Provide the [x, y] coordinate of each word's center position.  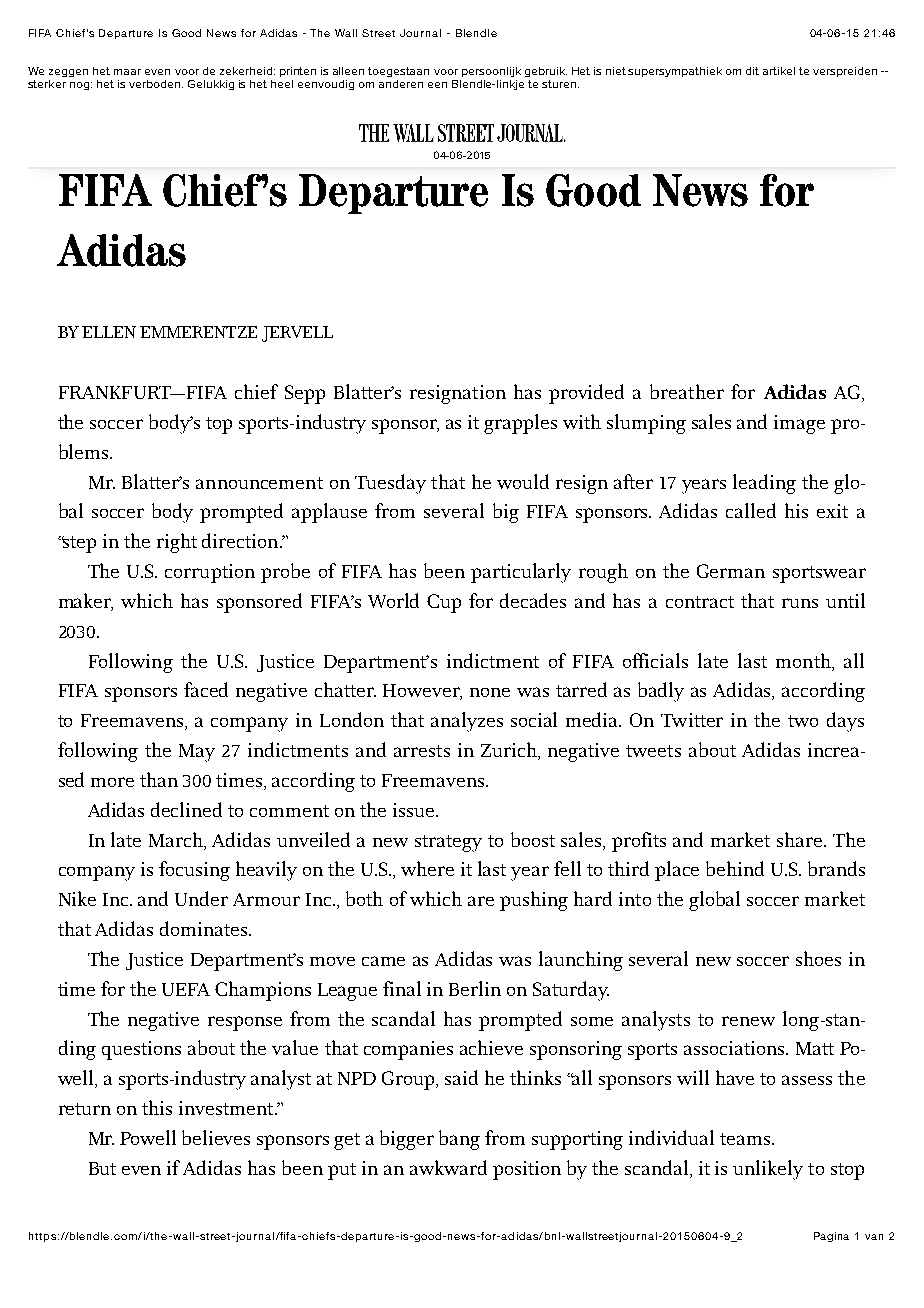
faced [206, 689]
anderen [401, 84]
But [102, 1168]
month [804, 660]
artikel [779, 71]
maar [127, 72]
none [490, 692]
